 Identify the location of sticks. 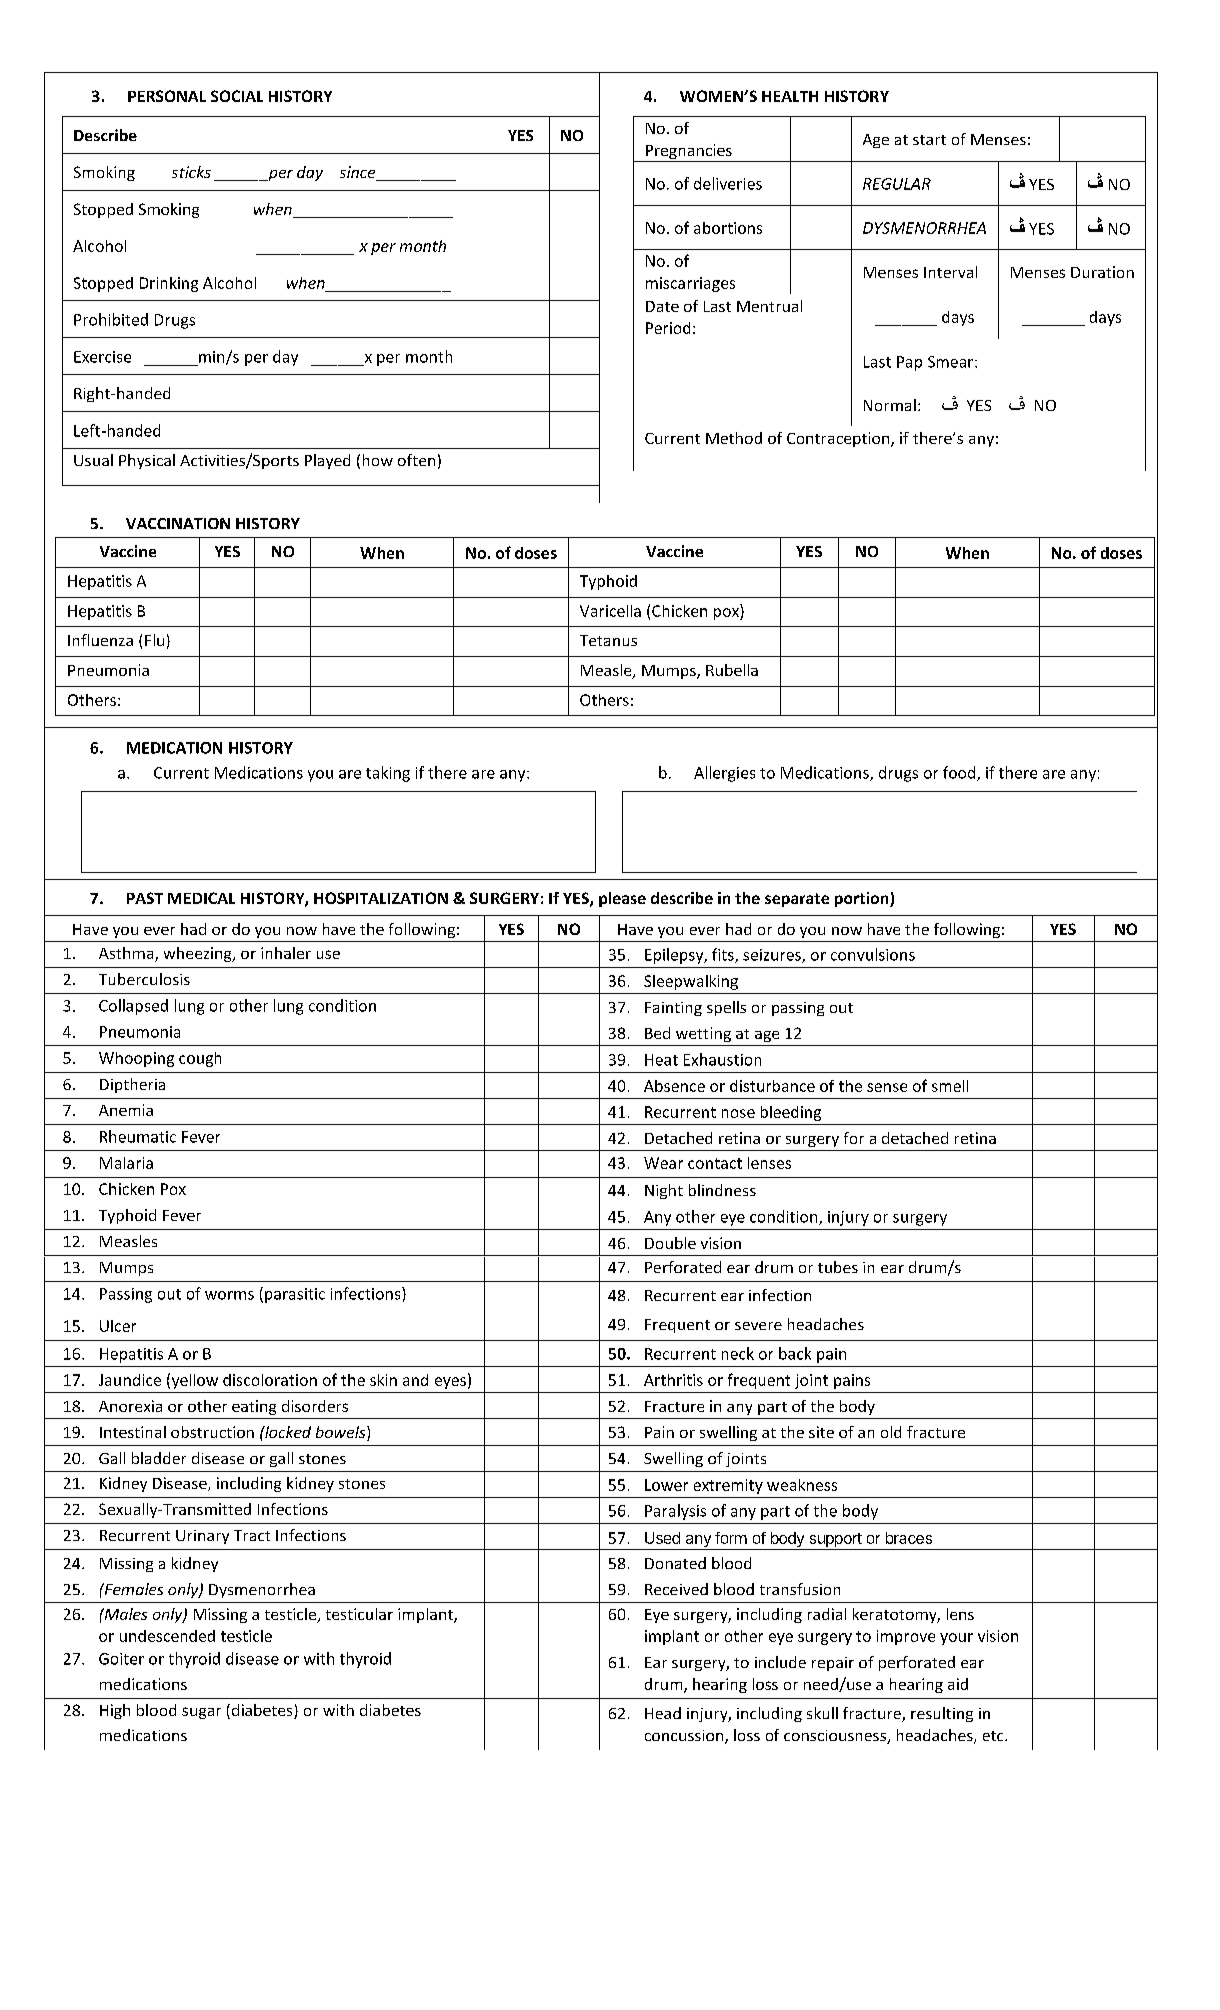
(191, 172).
